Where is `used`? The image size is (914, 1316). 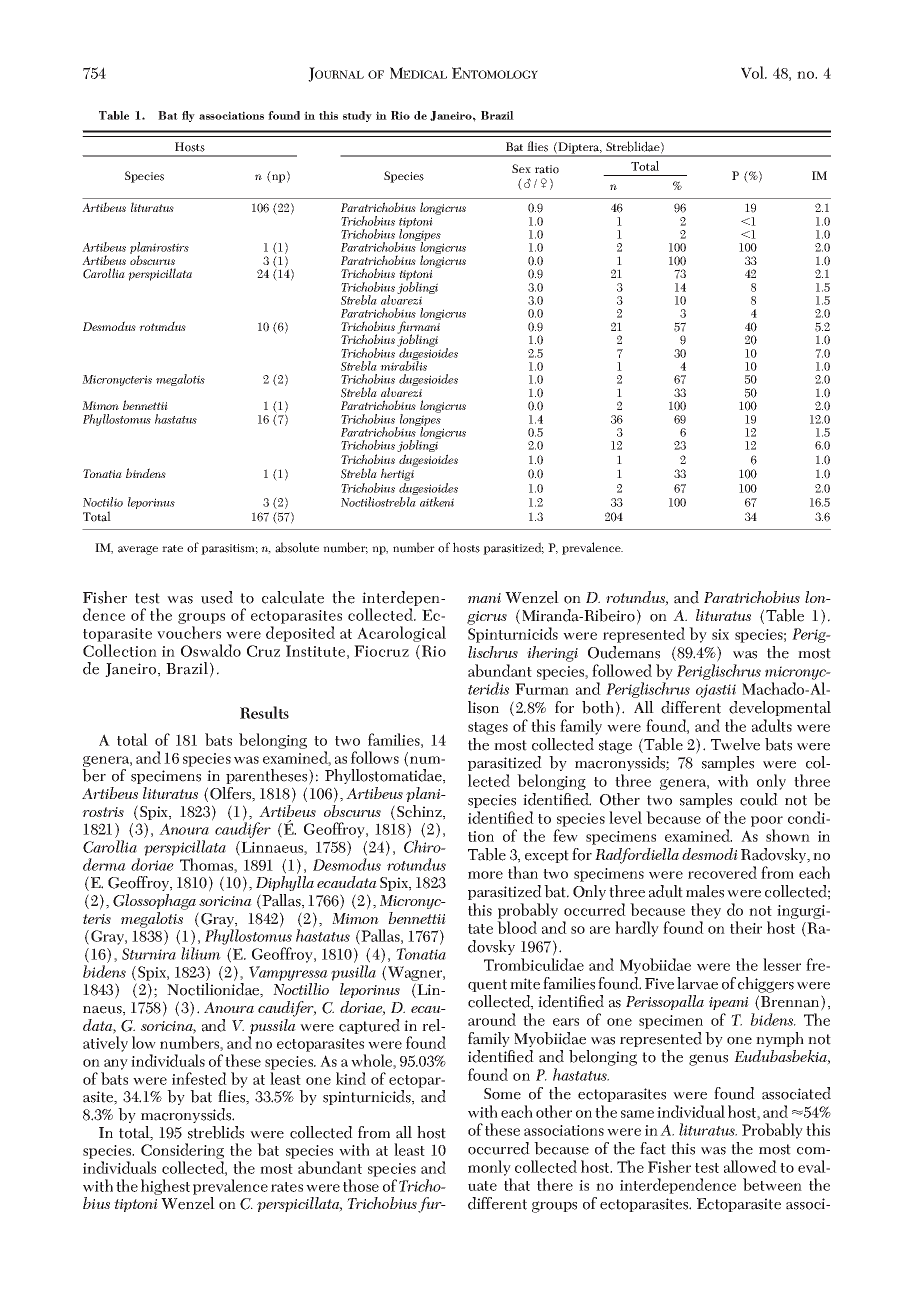 used is located at coordinates (217, 597).
